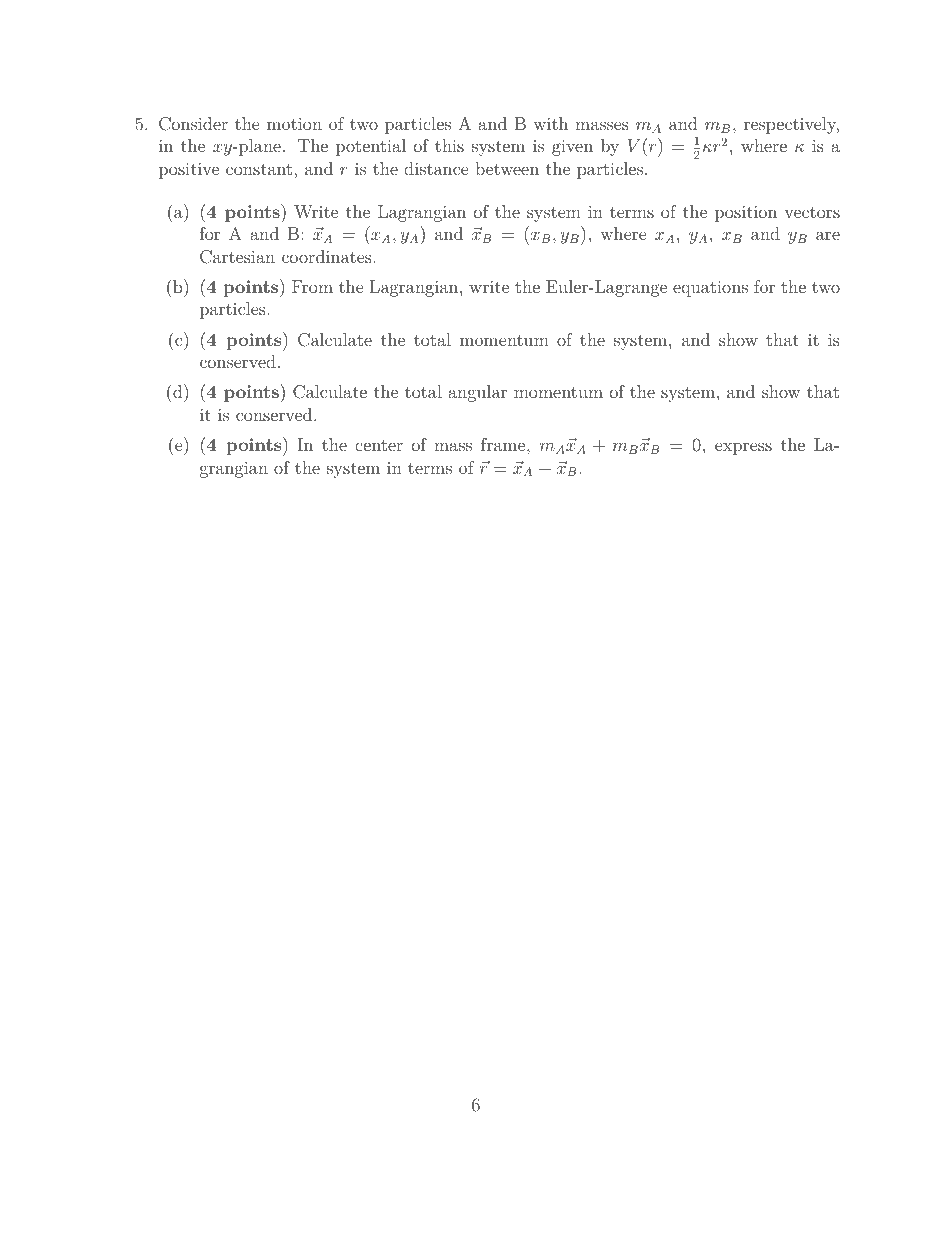  Describe the element at coordinates (294, 124) in the screenshot. I see `motion` at that location.
